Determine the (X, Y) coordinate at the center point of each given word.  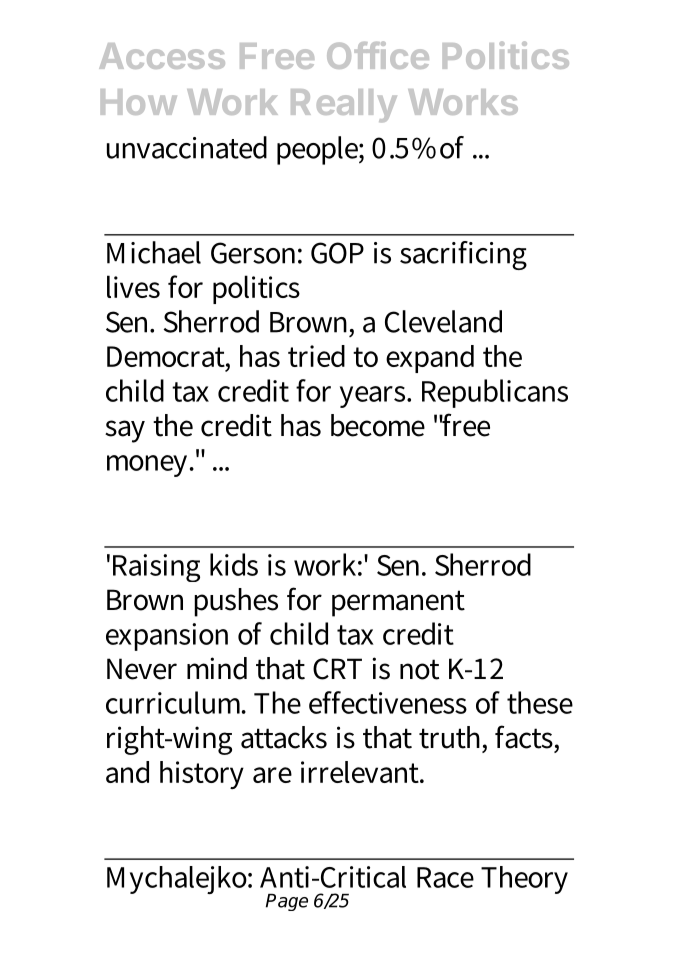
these (540, 702)
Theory (524, 880)
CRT (337, 669)
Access (162, 56)
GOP (337, 253)
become (378, 425)
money (149, 466)
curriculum (176, 702)
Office (378, 55)
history (202, 775)
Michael (154, 252)
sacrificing (463, 255)
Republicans (495, 393)
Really (344, 105)
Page (287, 902)
